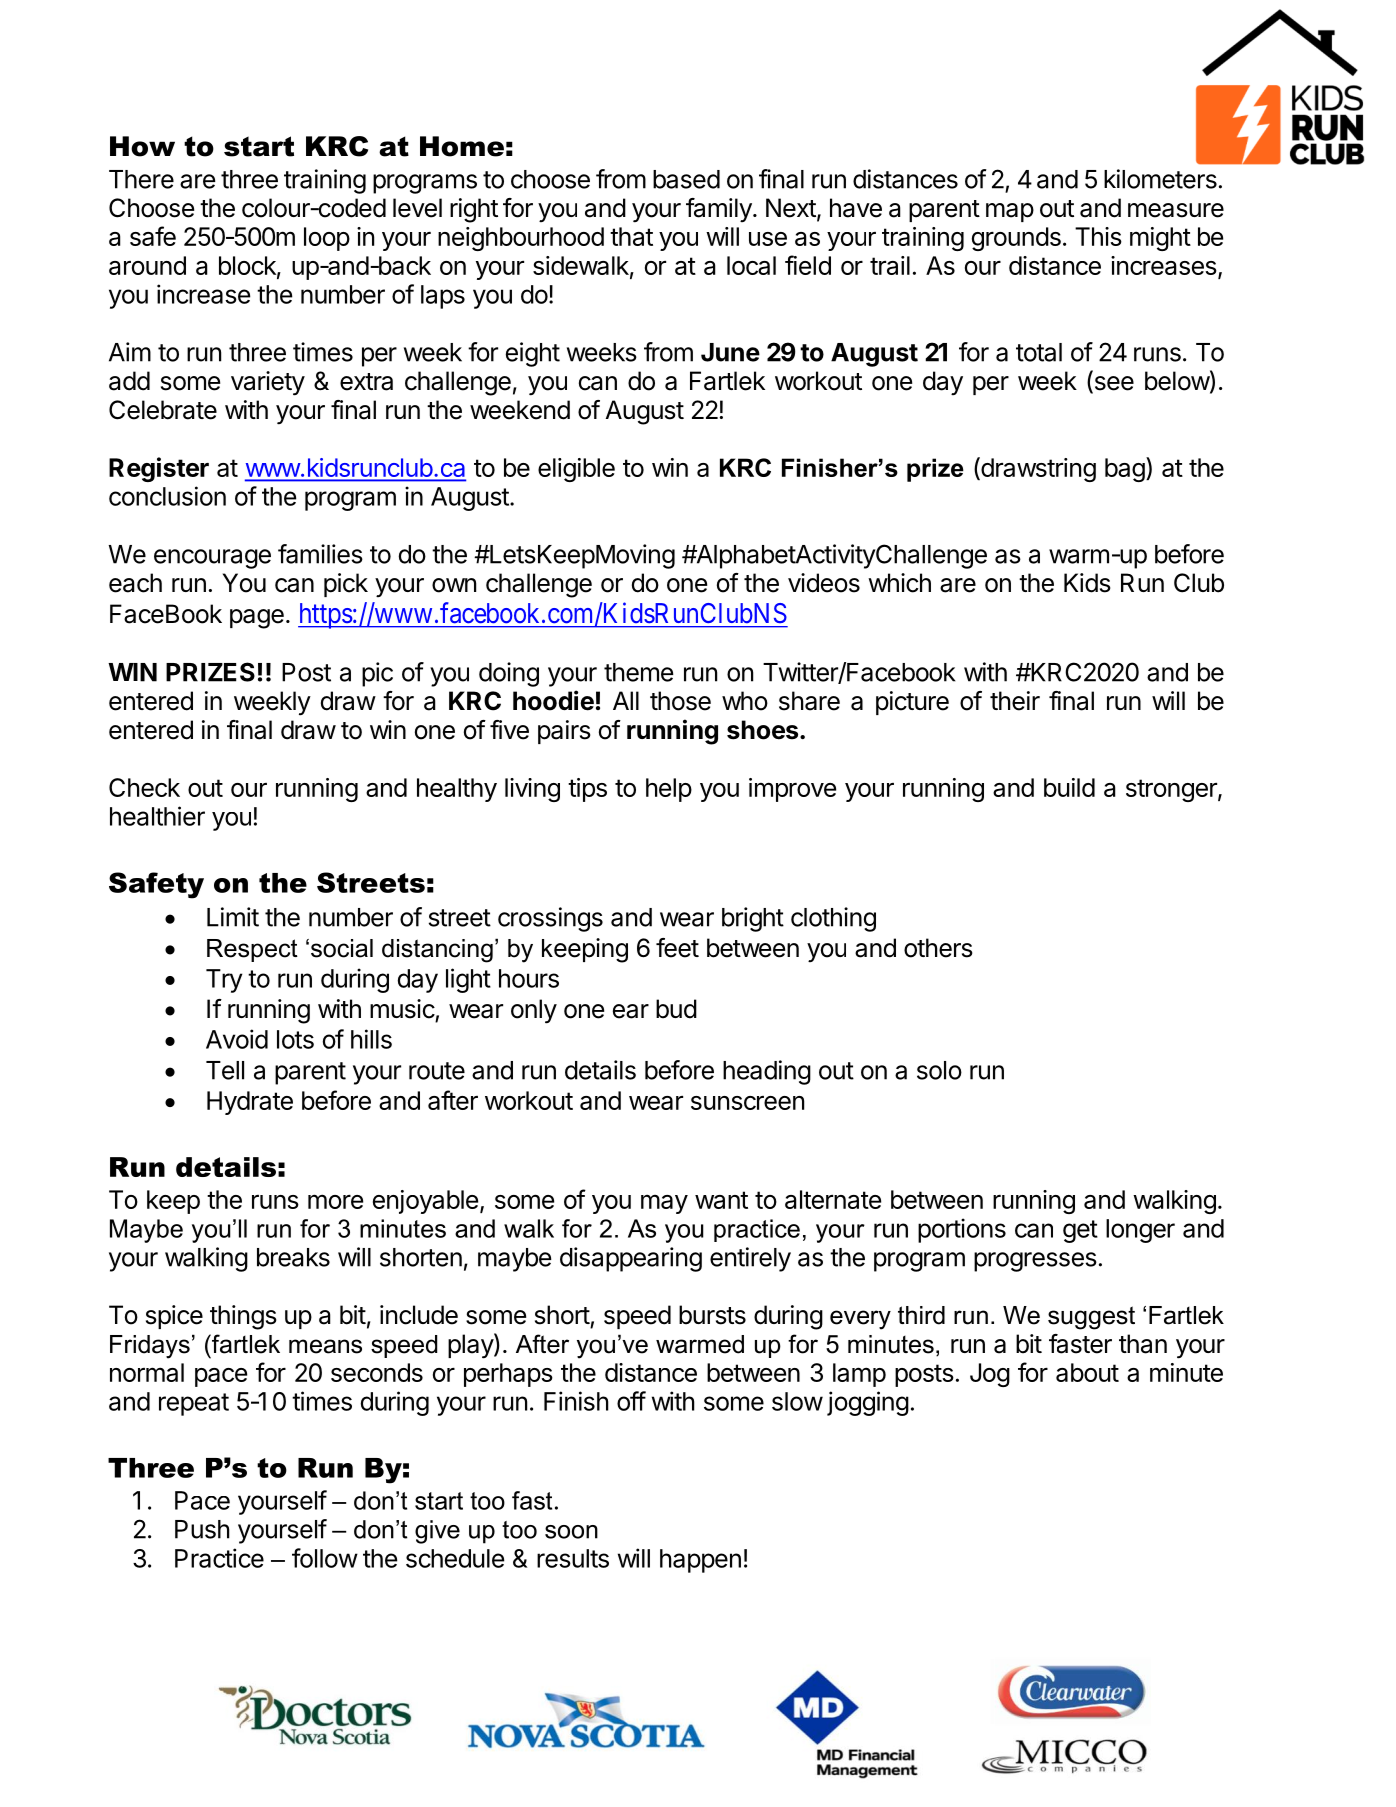  What do you see at coordinates (686, 179) in the document?
I see `based` at bounding box center [686, 179].
